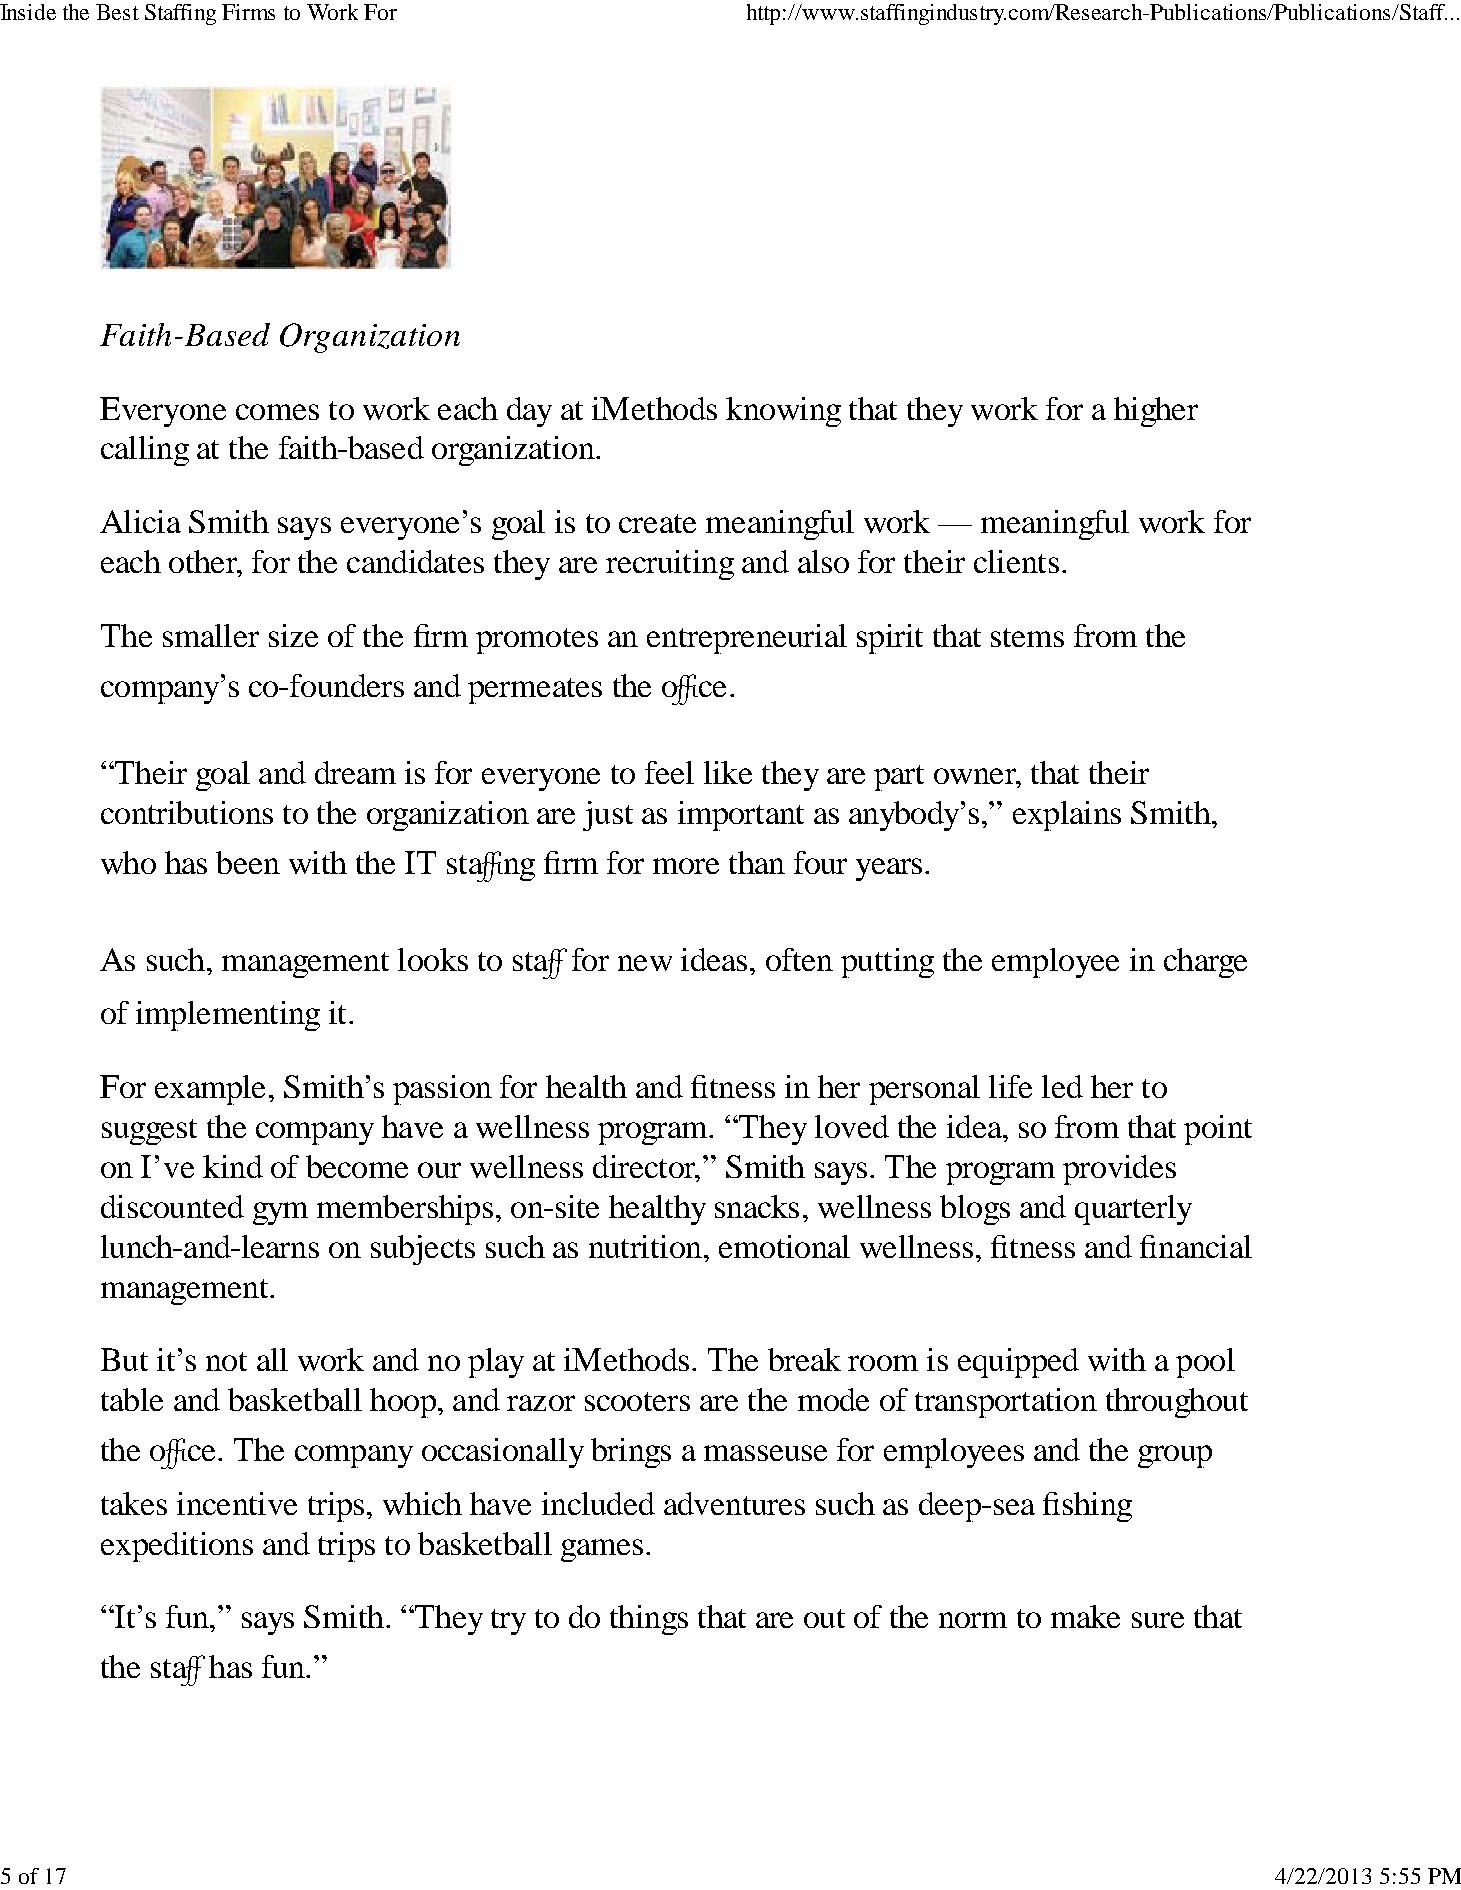 Image resolution: width=1461 pixels, height=1890 pixels. What do you see at coordinates (210, 1090) in the page?
I see `example` at bounding box center [210, 1090].
